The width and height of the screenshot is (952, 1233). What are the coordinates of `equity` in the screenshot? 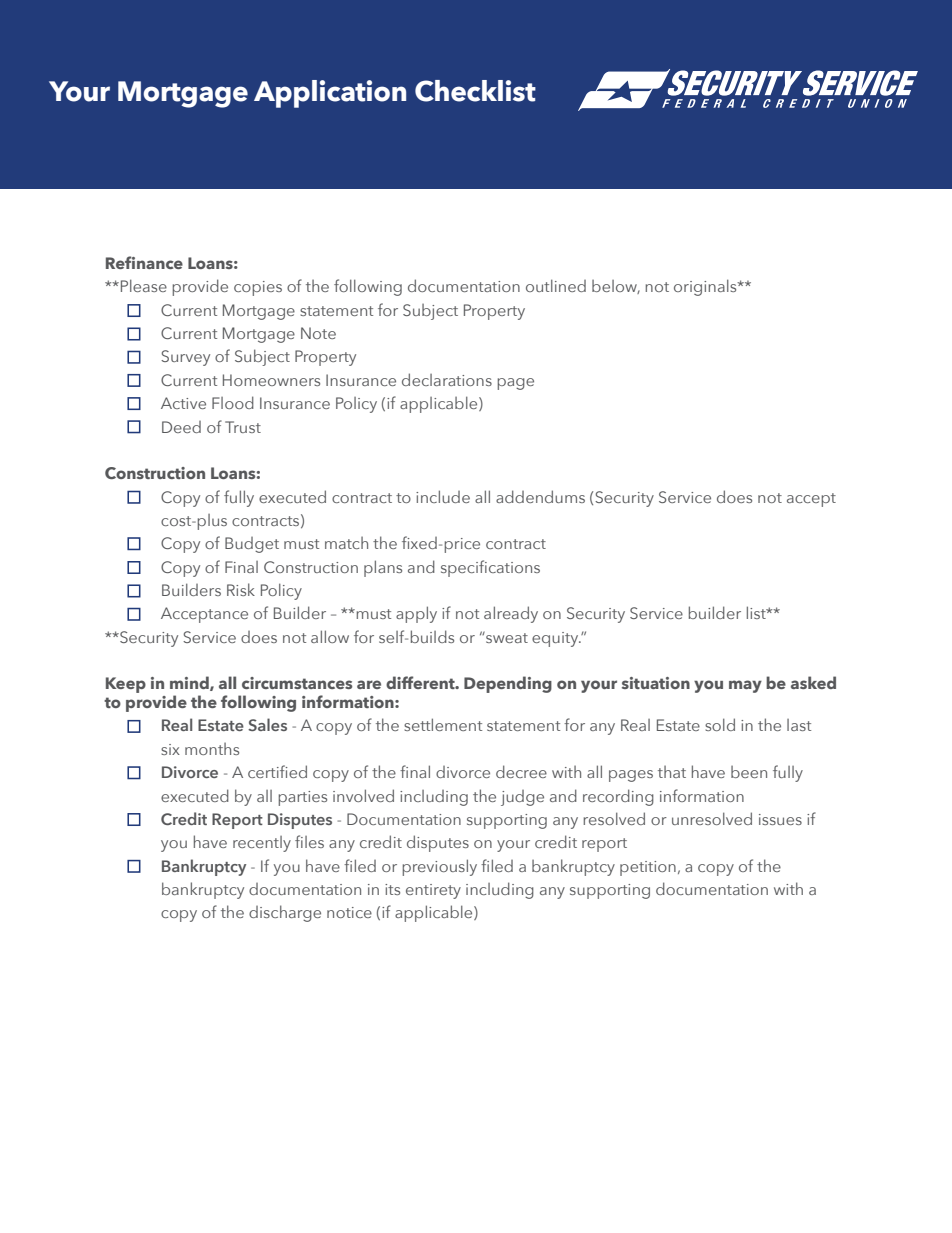 It's located at (556, 639).
